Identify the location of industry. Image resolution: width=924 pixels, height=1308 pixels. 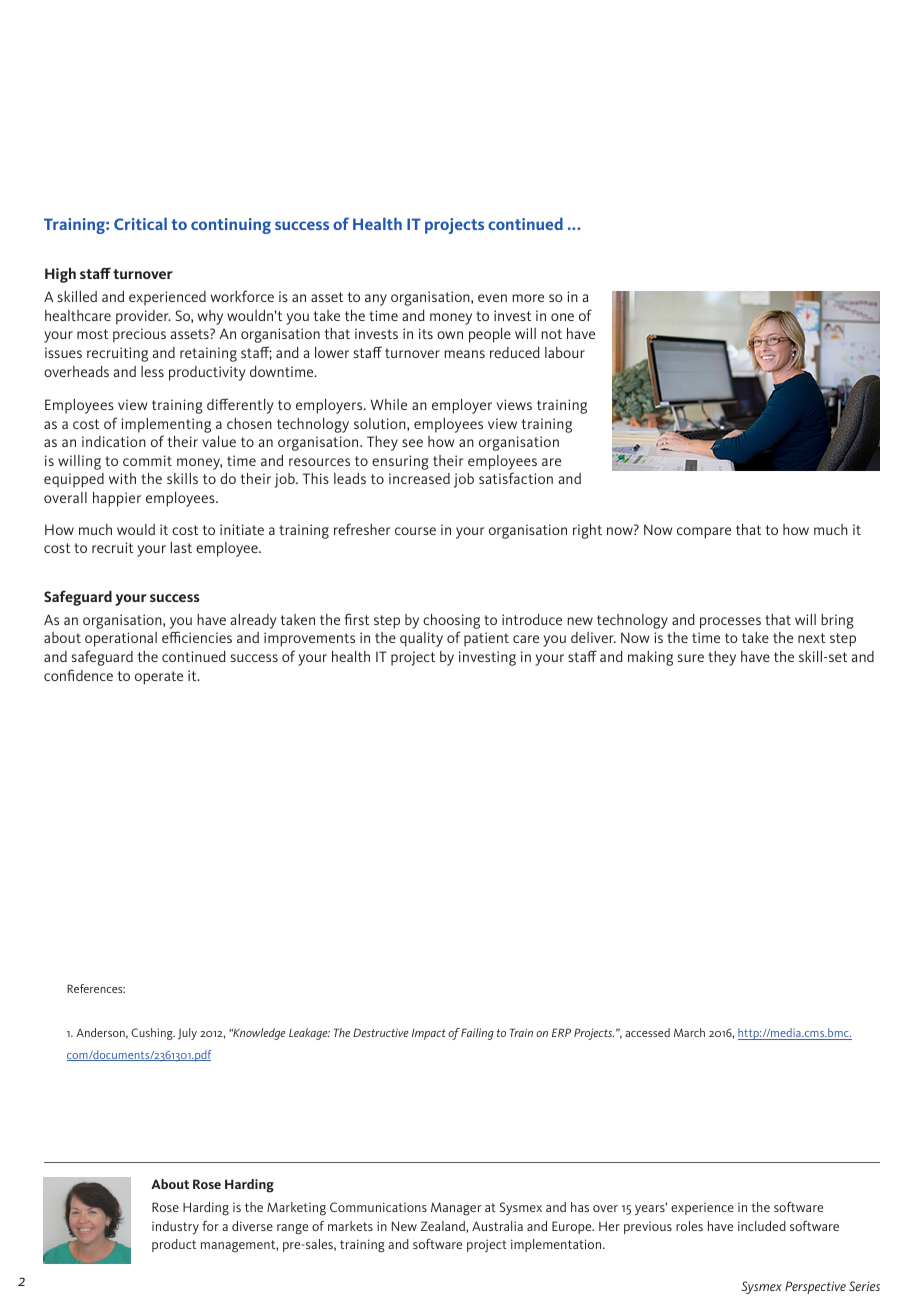
(175, 1227).
